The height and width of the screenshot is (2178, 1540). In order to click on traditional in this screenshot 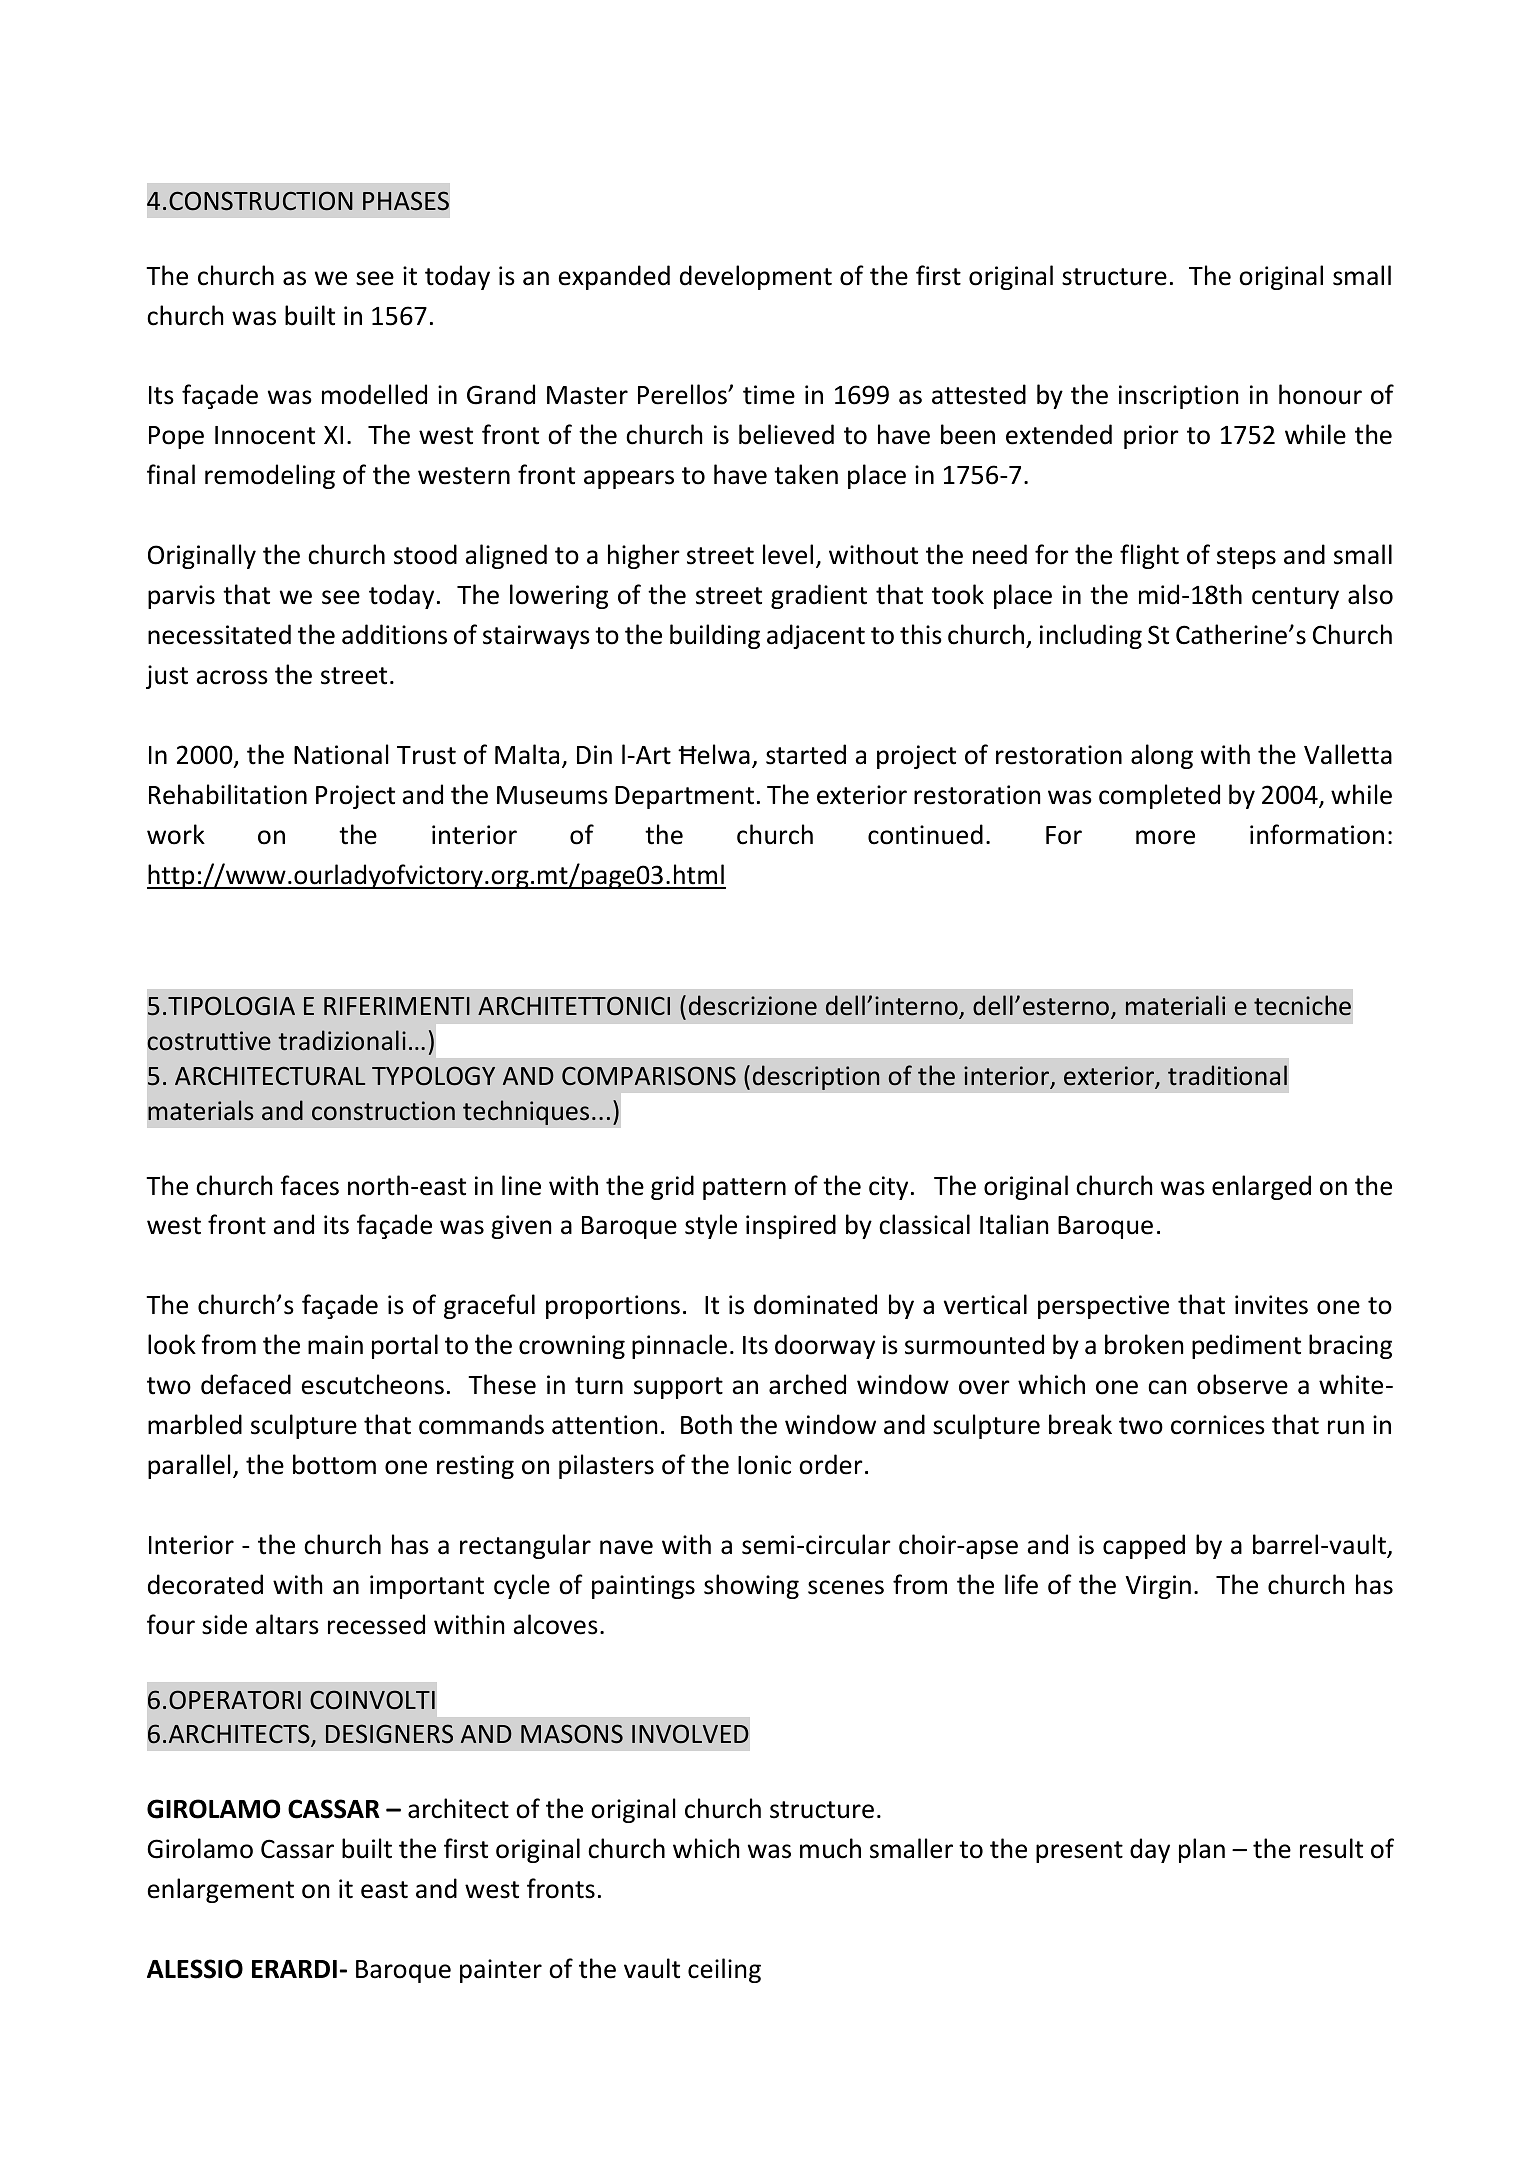, I will do `click(1227, 1075)`.
